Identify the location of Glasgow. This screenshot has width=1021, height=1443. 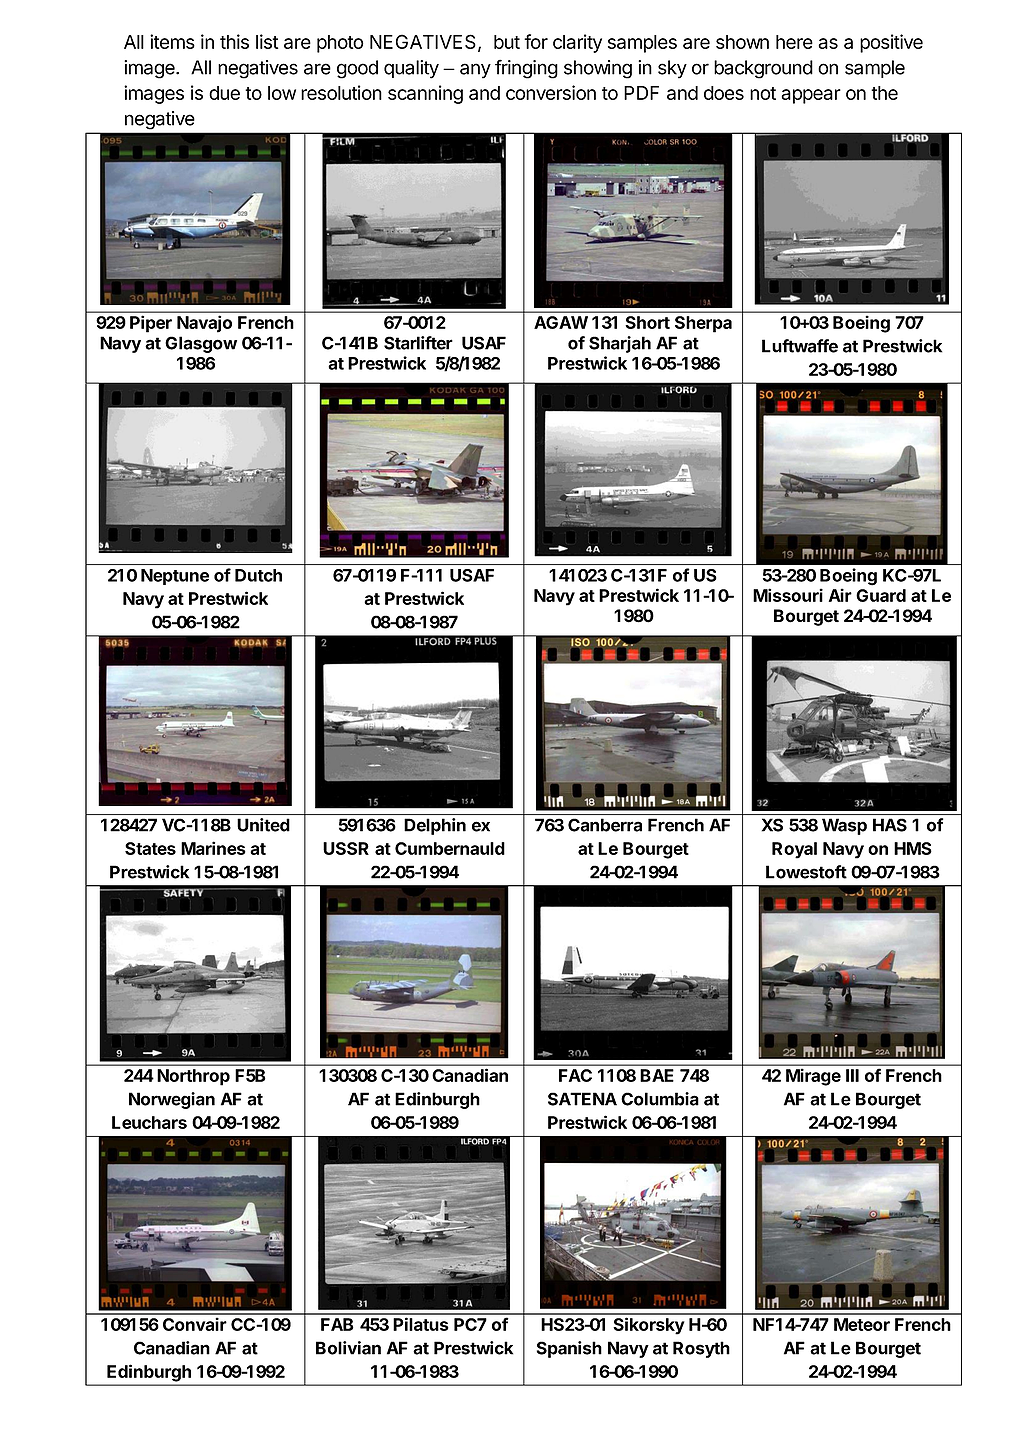
(201, 344).
